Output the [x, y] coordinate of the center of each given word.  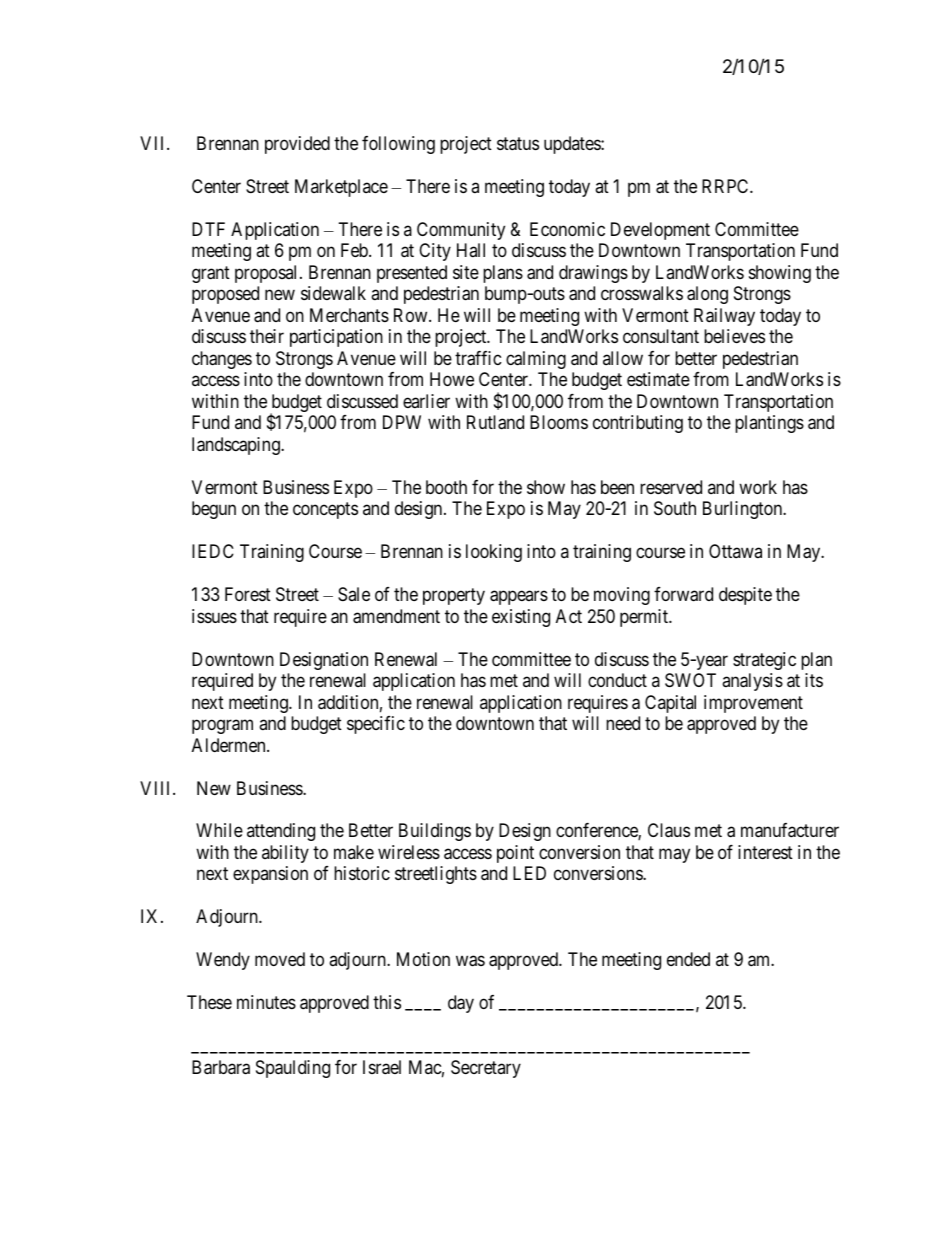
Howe [452, 379]
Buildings [435, 832]
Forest [248, 594]
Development [660, 231]
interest [765, 852]
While [219, 830]
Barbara [221, 1067]
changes [222, 360]
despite [745, 596]
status [518, 144]
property [454, 596]
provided [297, 145]
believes [734, 336]
